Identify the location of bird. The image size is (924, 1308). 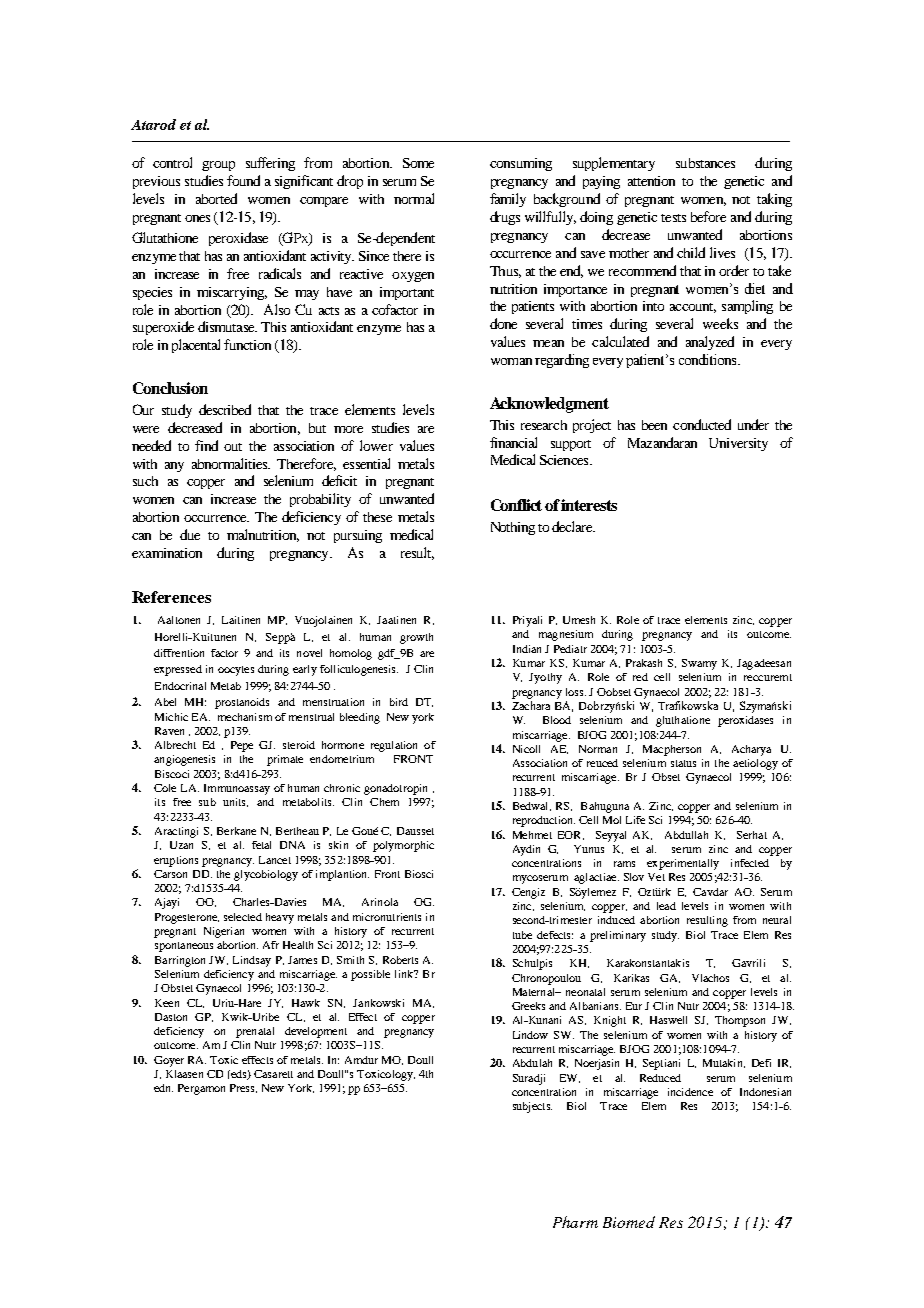
(399, 702).
